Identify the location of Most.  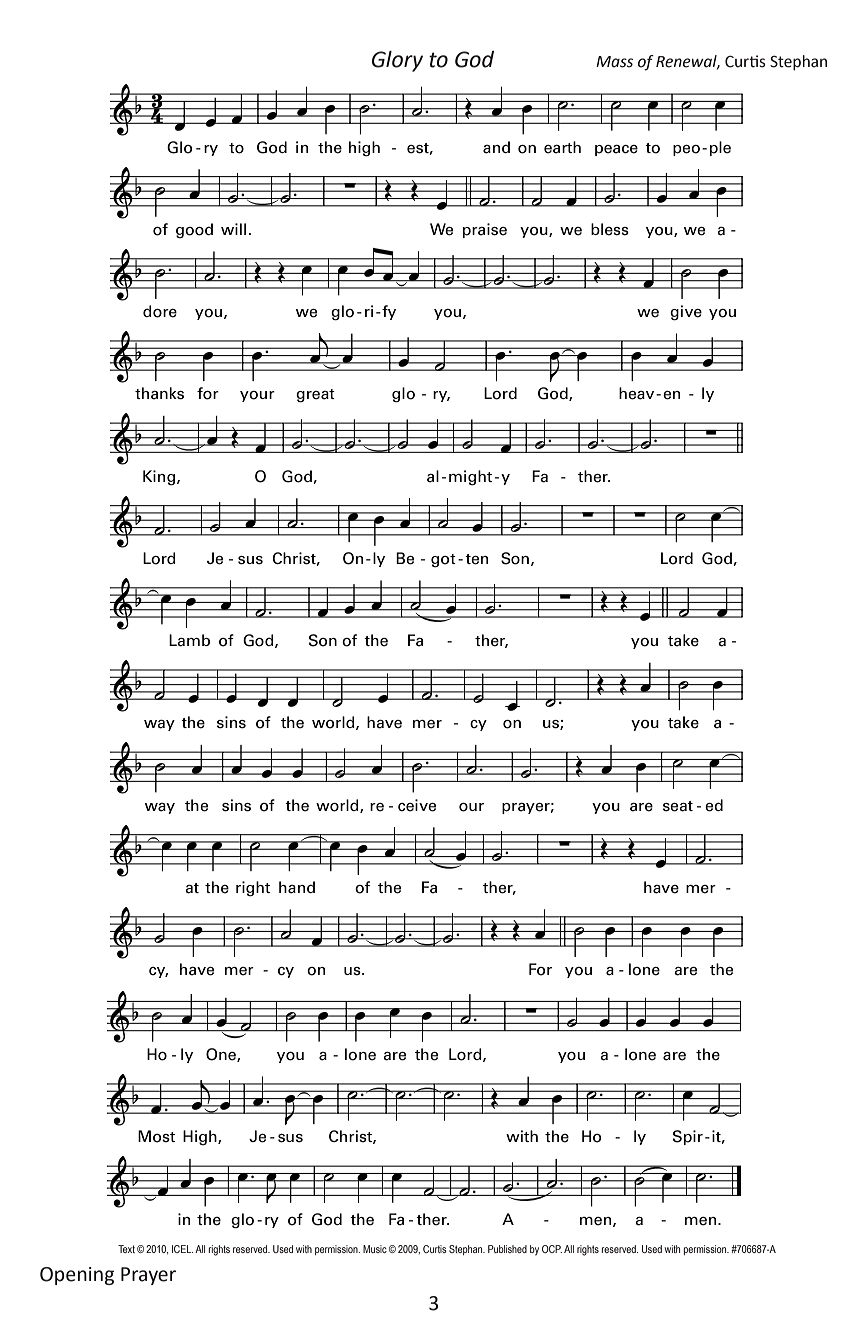
(156, 1136).
